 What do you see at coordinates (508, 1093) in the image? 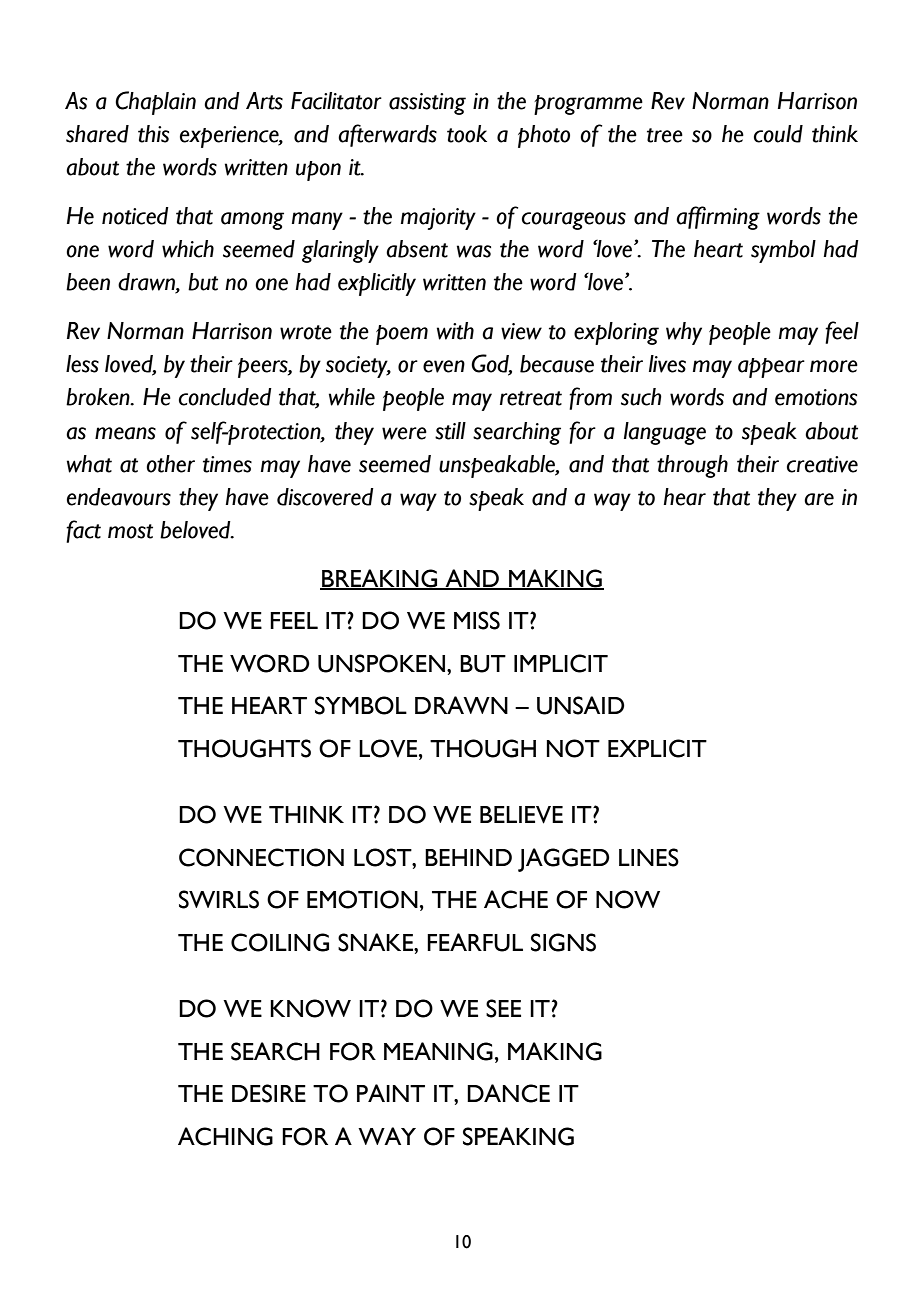
I see `DANCE` at bounding box center [508, 1093].
